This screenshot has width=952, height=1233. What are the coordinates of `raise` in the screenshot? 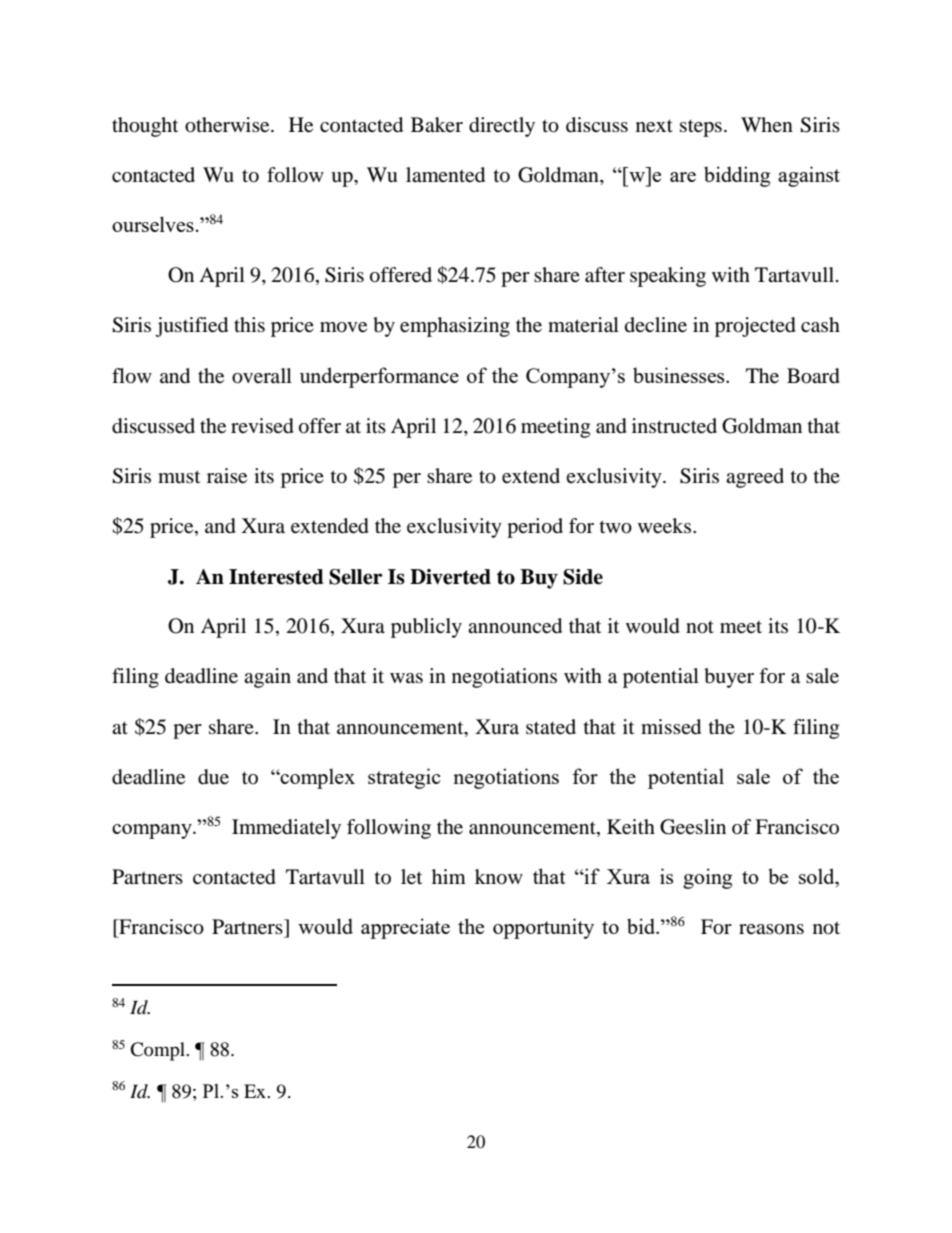 It's located at (227, 476).
